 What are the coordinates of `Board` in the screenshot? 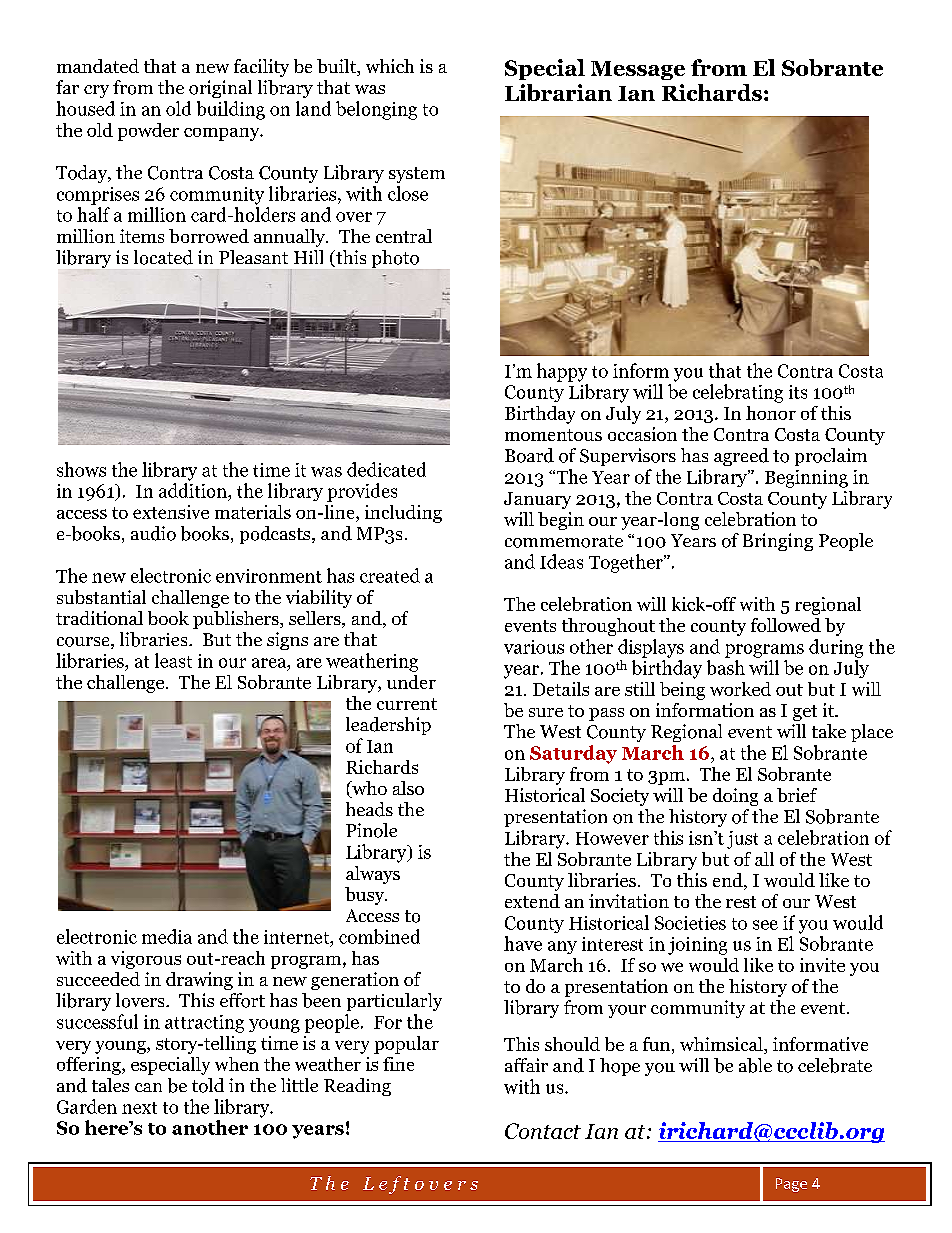 It's located at (529, 455).
